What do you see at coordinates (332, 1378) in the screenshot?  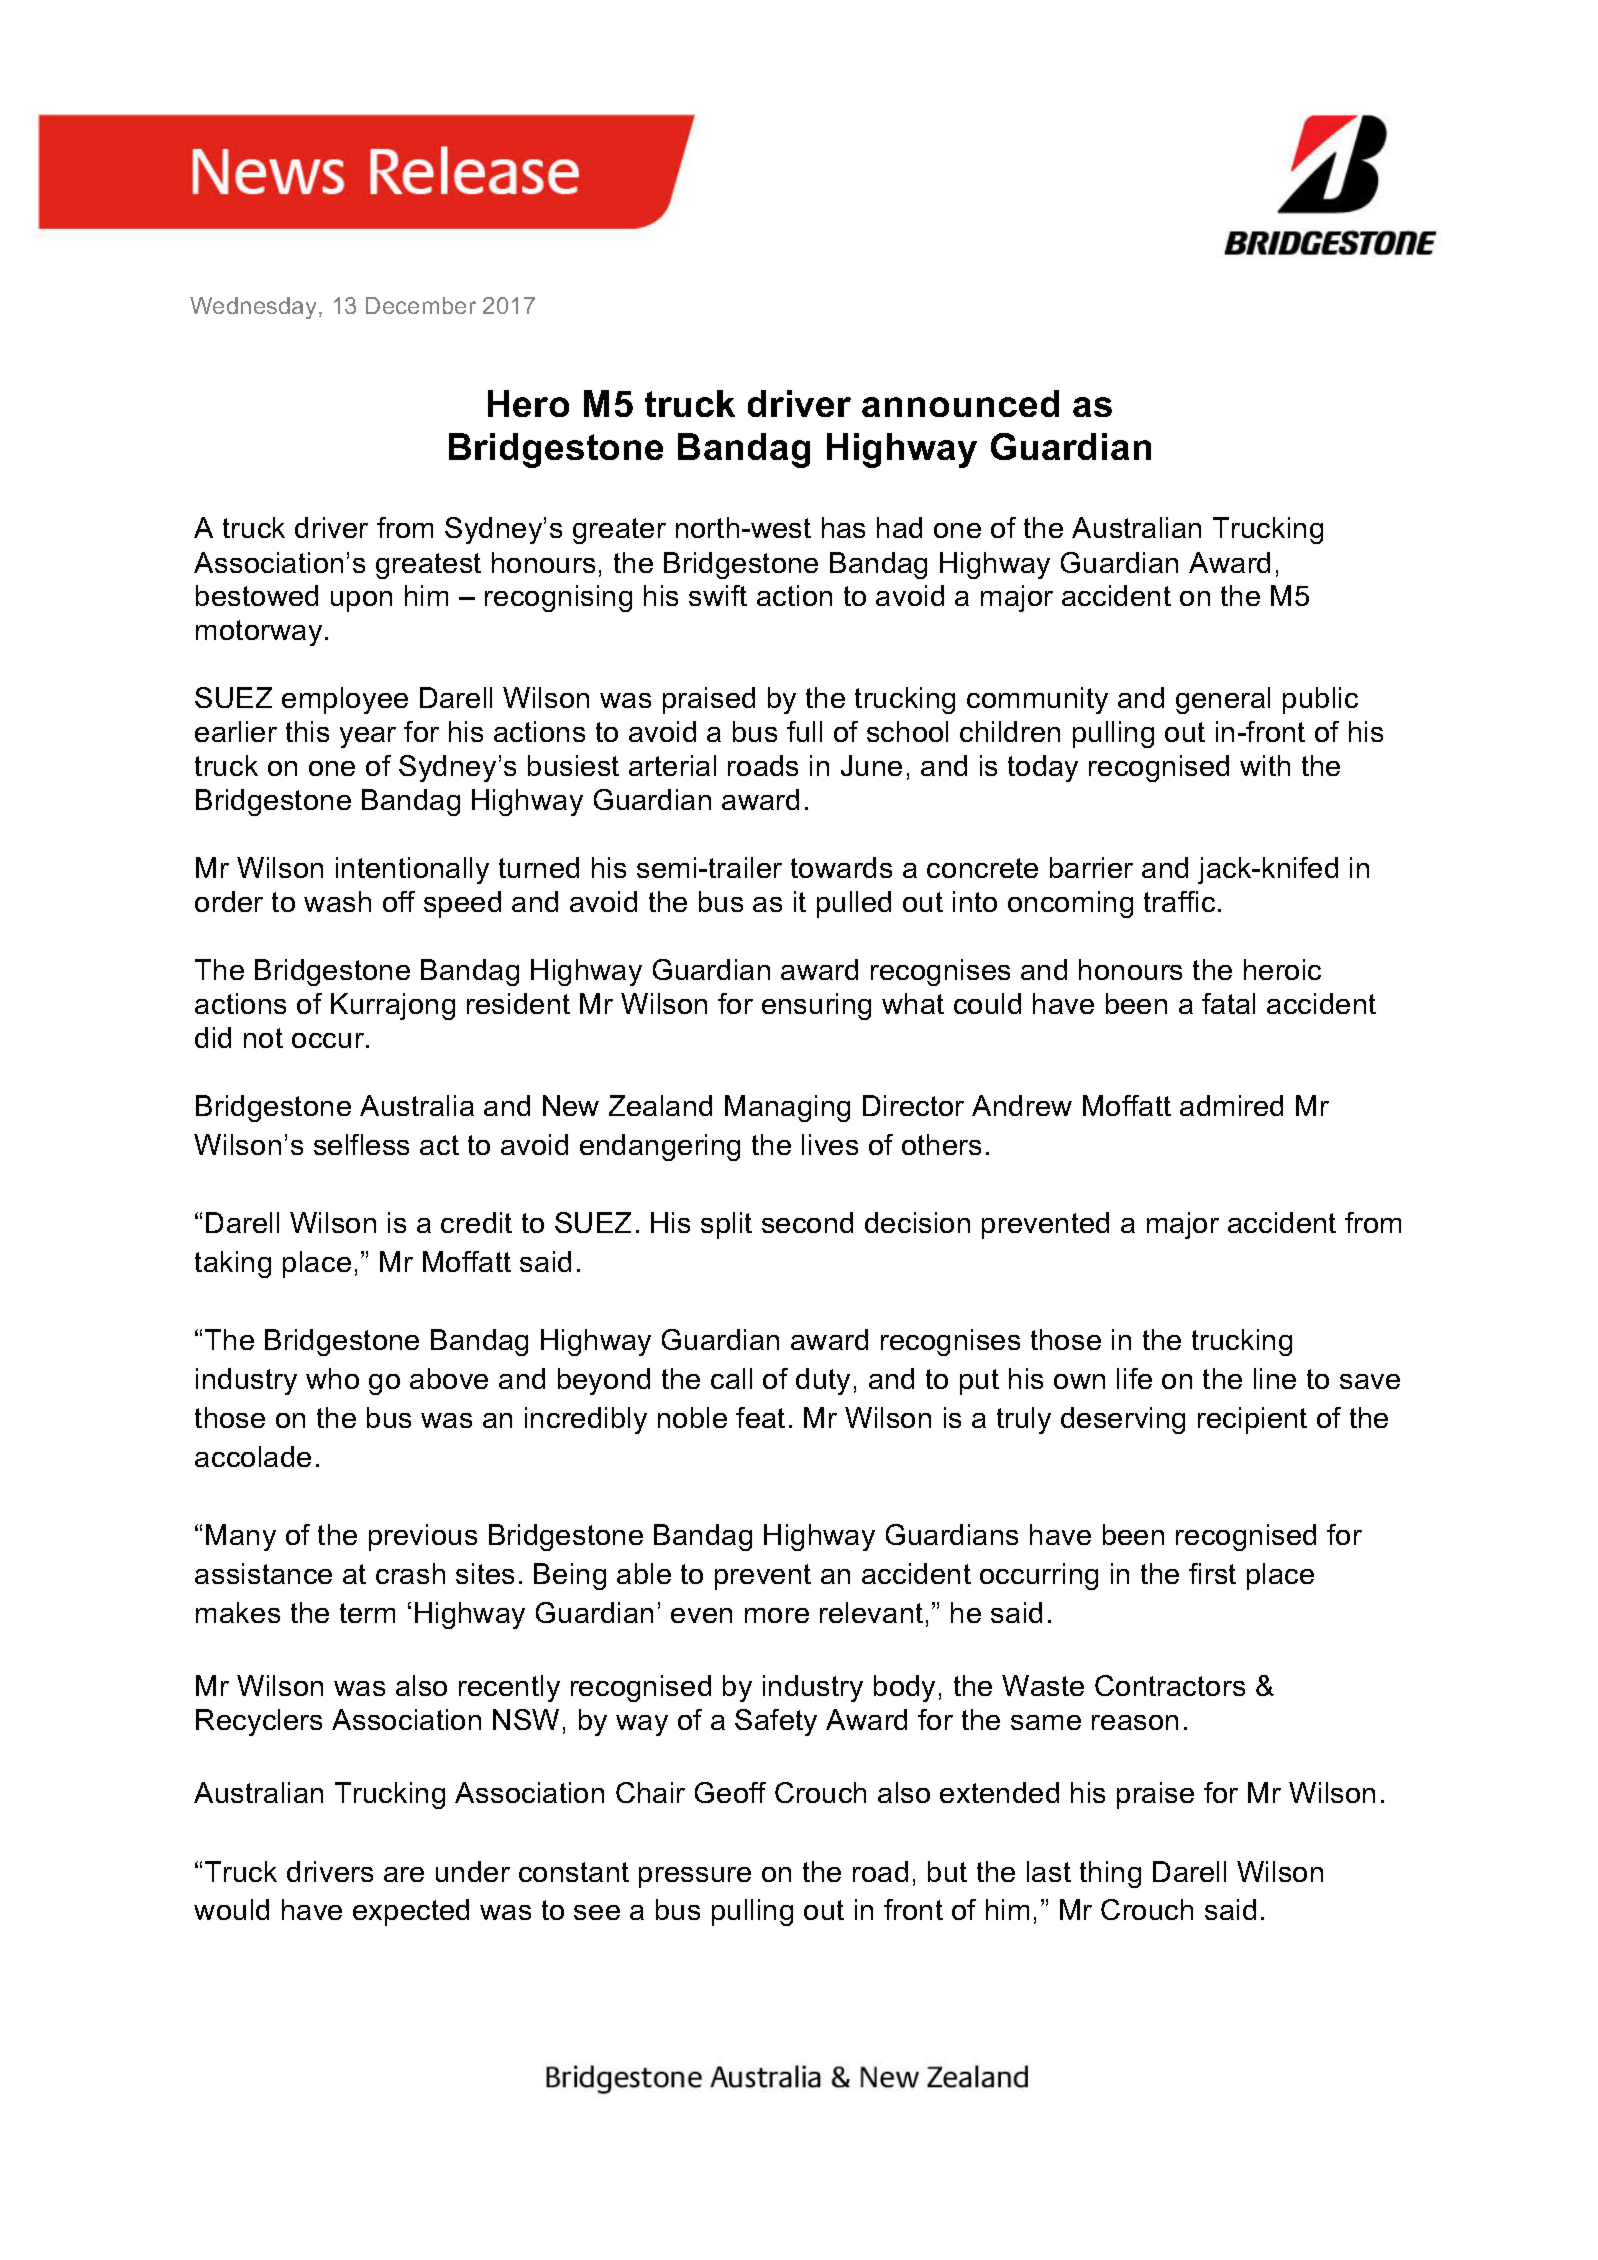 I see `who` at bounding box center [332, 1378].
